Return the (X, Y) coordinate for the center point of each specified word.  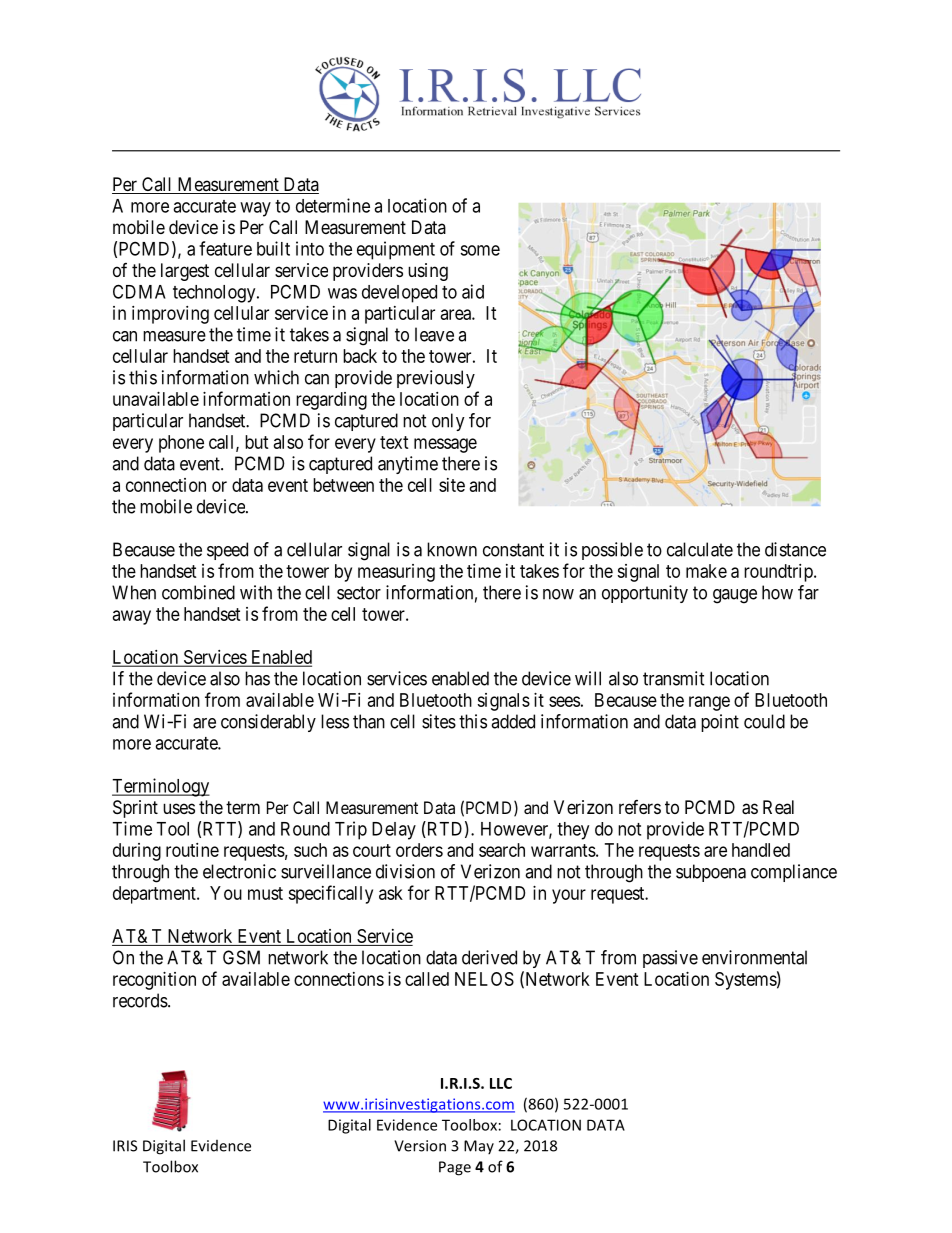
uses (179, 808)
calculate (700, 549)
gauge (735, 596)
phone (181, 444)
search (502, 850)
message (445, 445)
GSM (241, 957)
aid (473, 291)
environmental (754, 957)
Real (778, 807)
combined (198, 592)
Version (420, 1146)
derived (489, 957)
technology (215, 294)
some (480, 250)
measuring (396, 573)
